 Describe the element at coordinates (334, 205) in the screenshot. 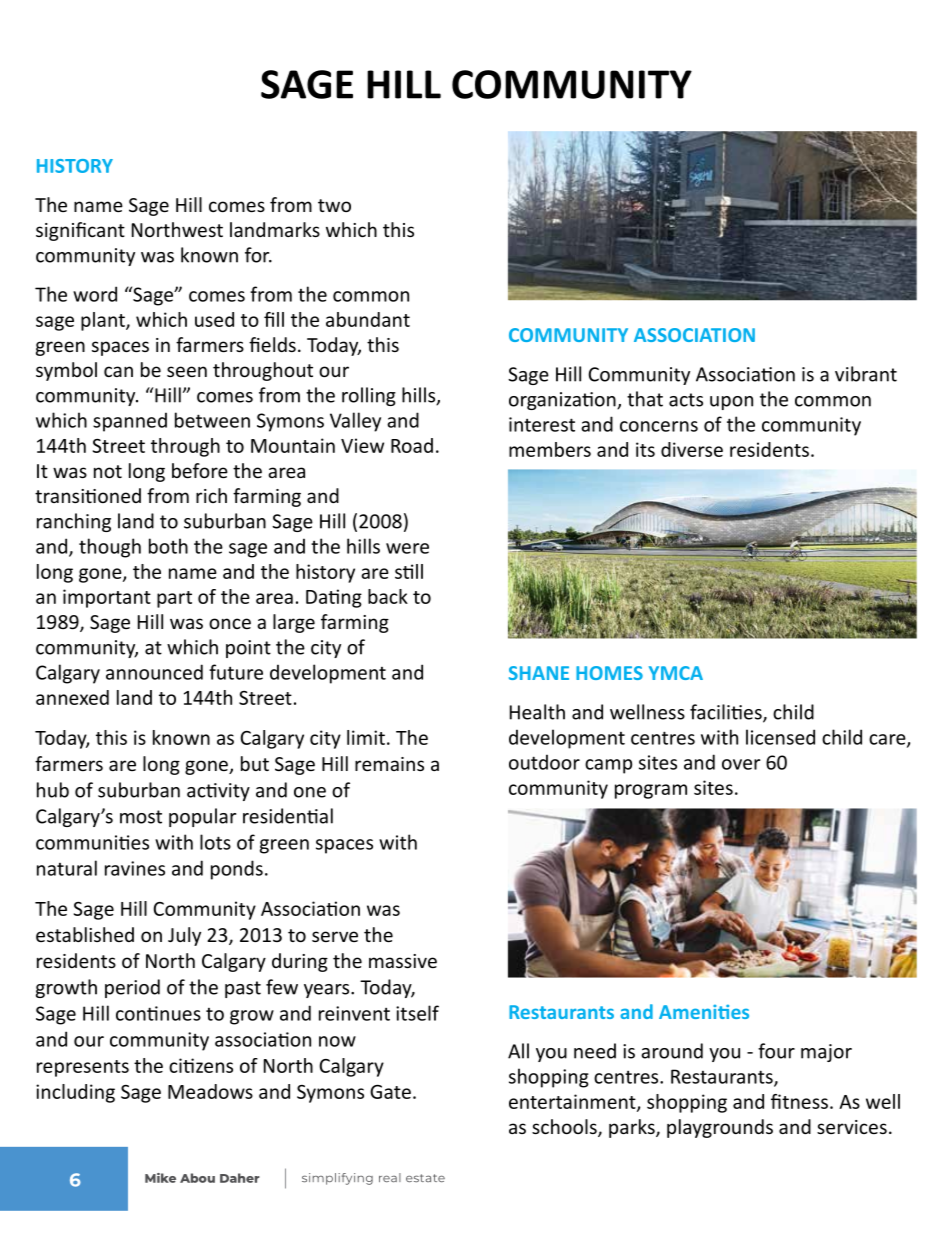

I see `two` at that location.
